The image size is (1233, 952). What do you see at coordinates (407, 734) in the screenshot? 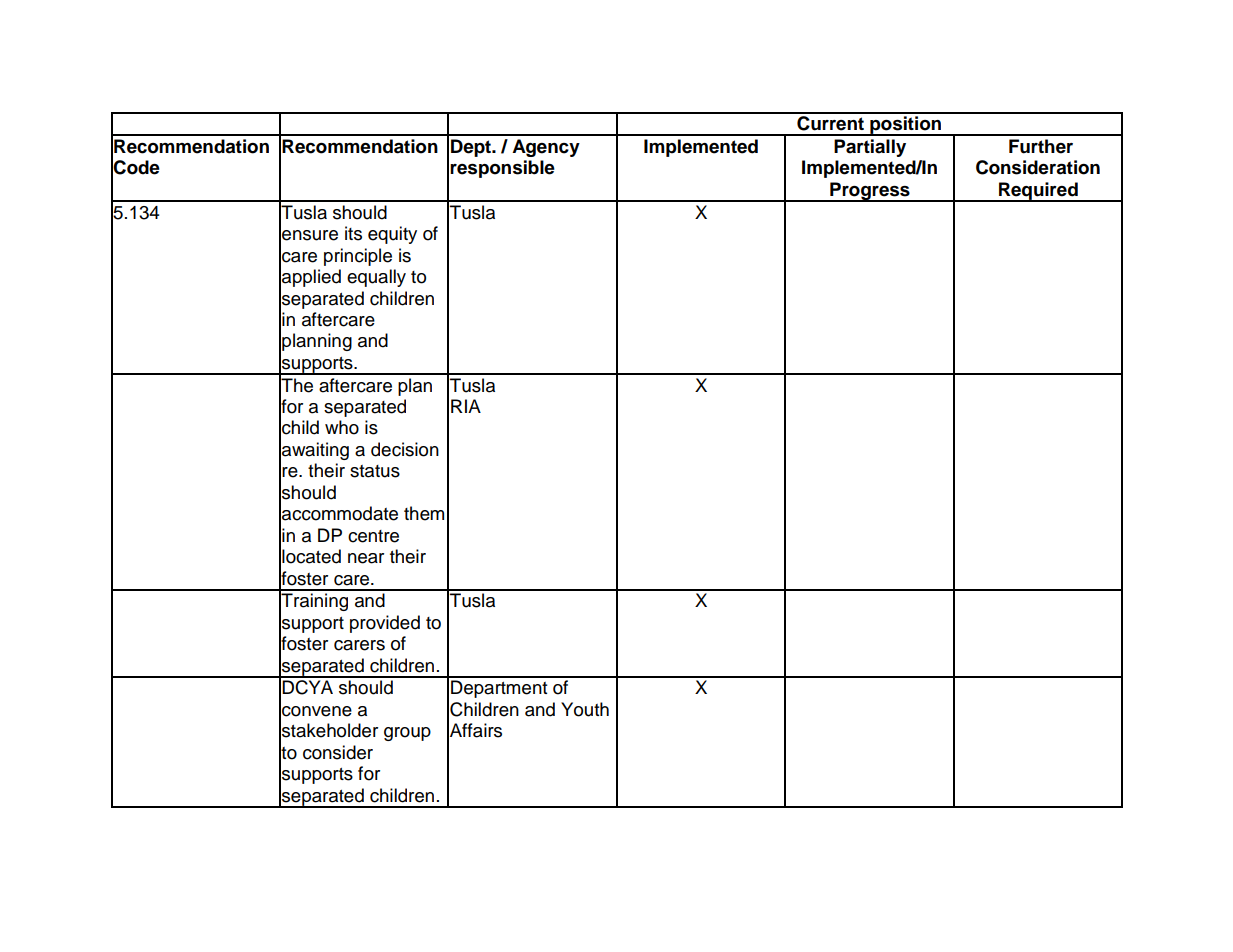
I see `group` at bounding box center [407, 734].
